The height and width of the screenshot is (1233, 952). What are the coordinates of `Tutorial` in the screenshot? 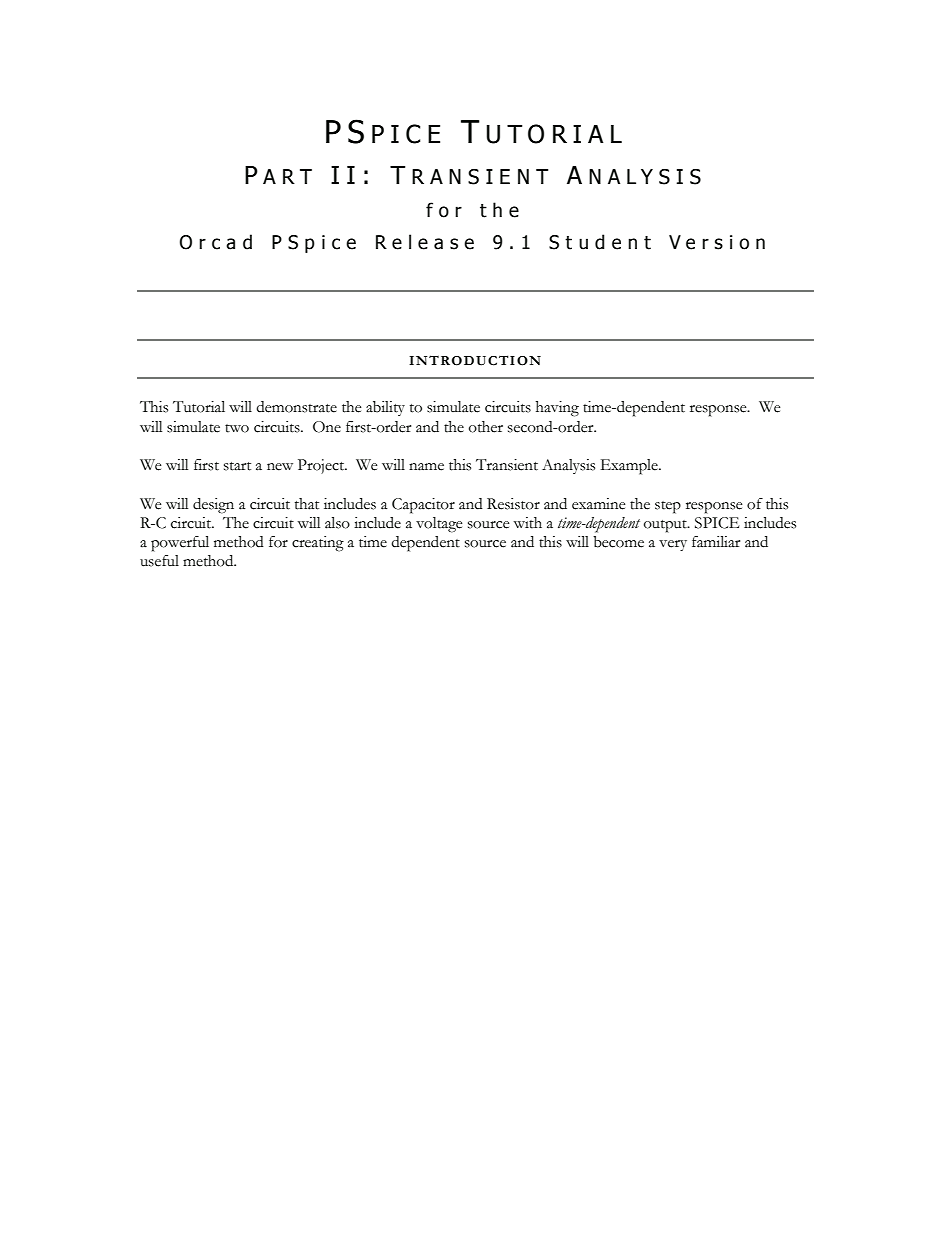 It's located at (199, 407).
